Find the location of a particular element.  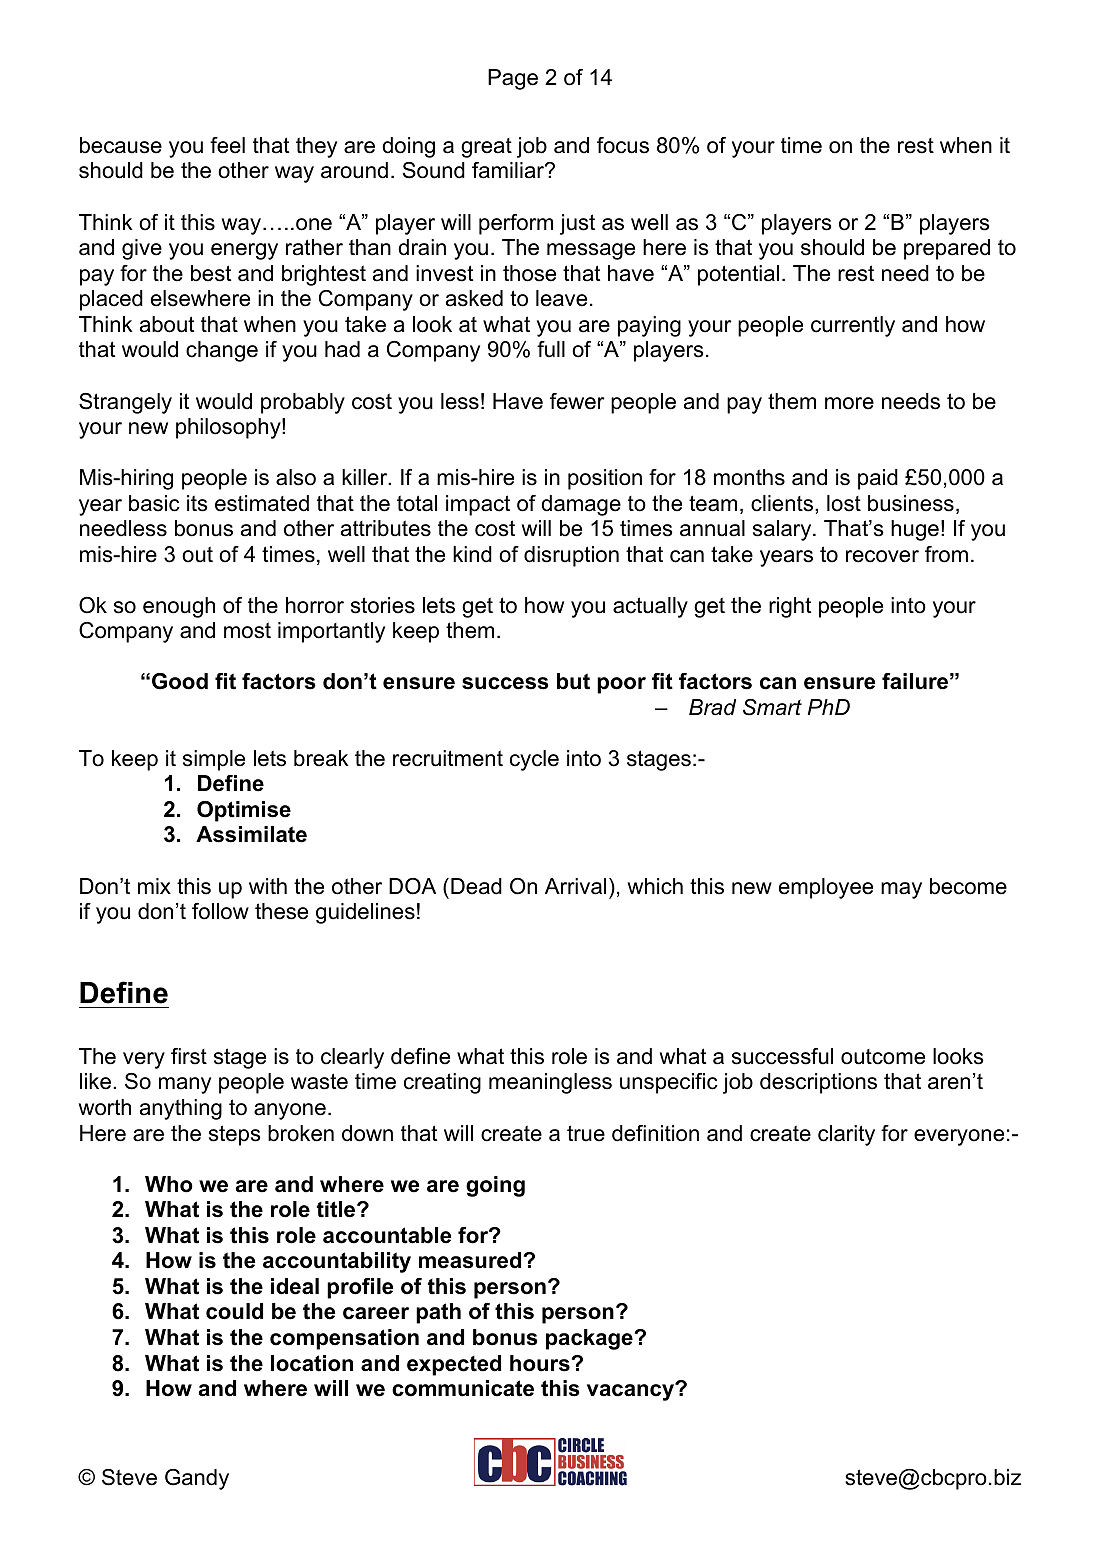

Gandy is located at coordinates (197, 1479).
